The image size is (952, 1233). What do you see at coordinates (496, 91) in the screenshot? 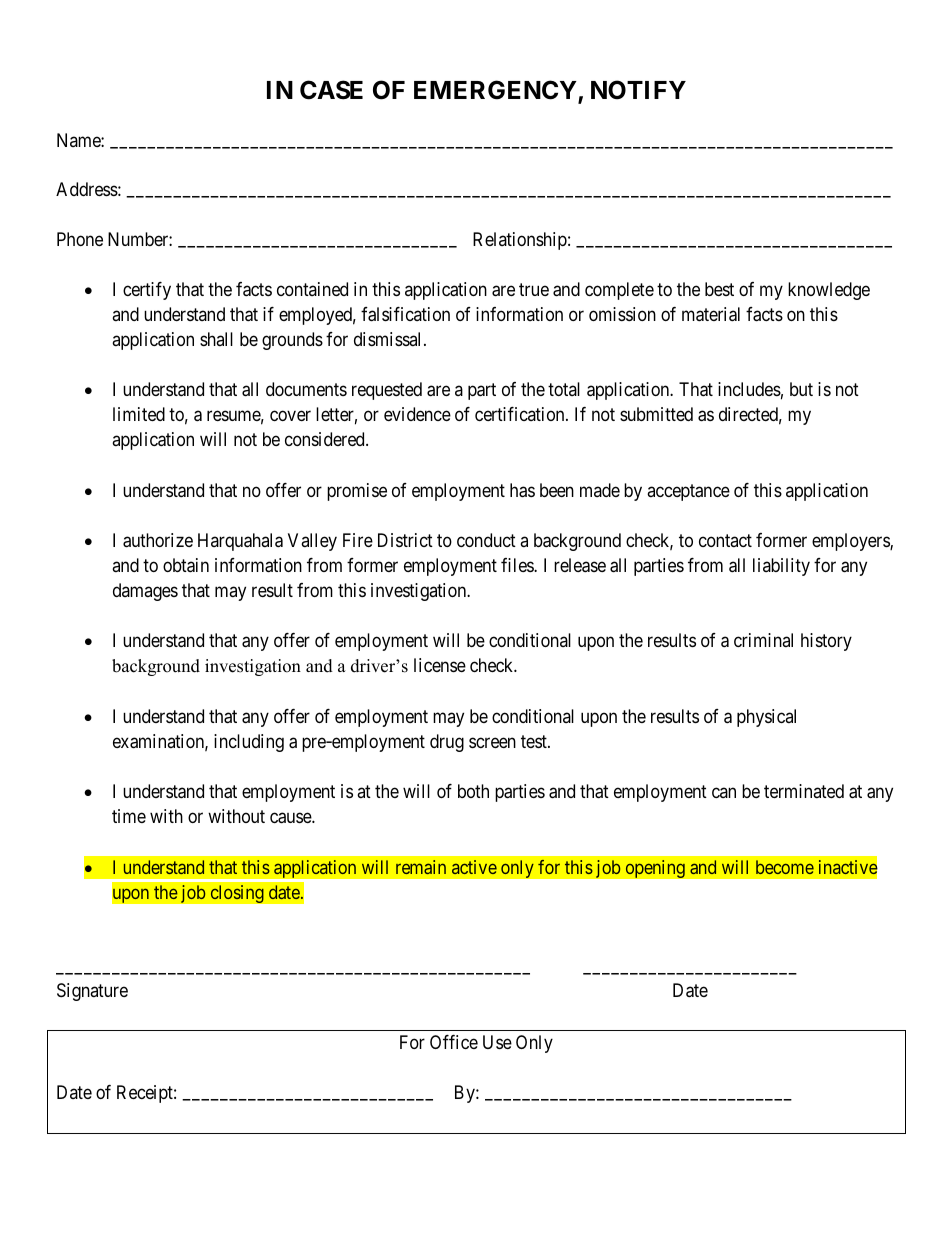
I see `EMERGENCY` at bounding box center [496, 91].
